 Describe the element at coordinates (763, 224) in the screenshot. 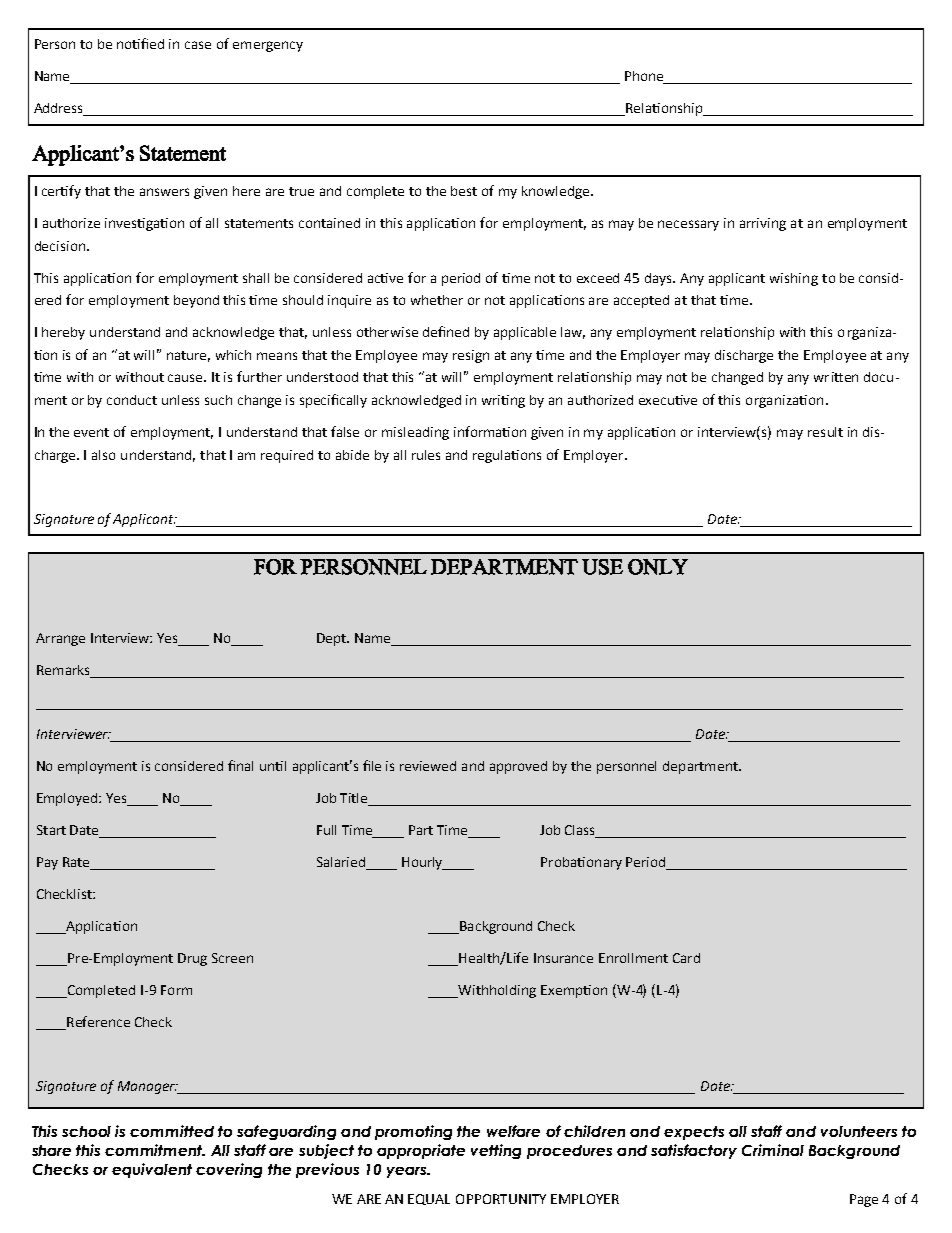

I see `arriving` at that location.
